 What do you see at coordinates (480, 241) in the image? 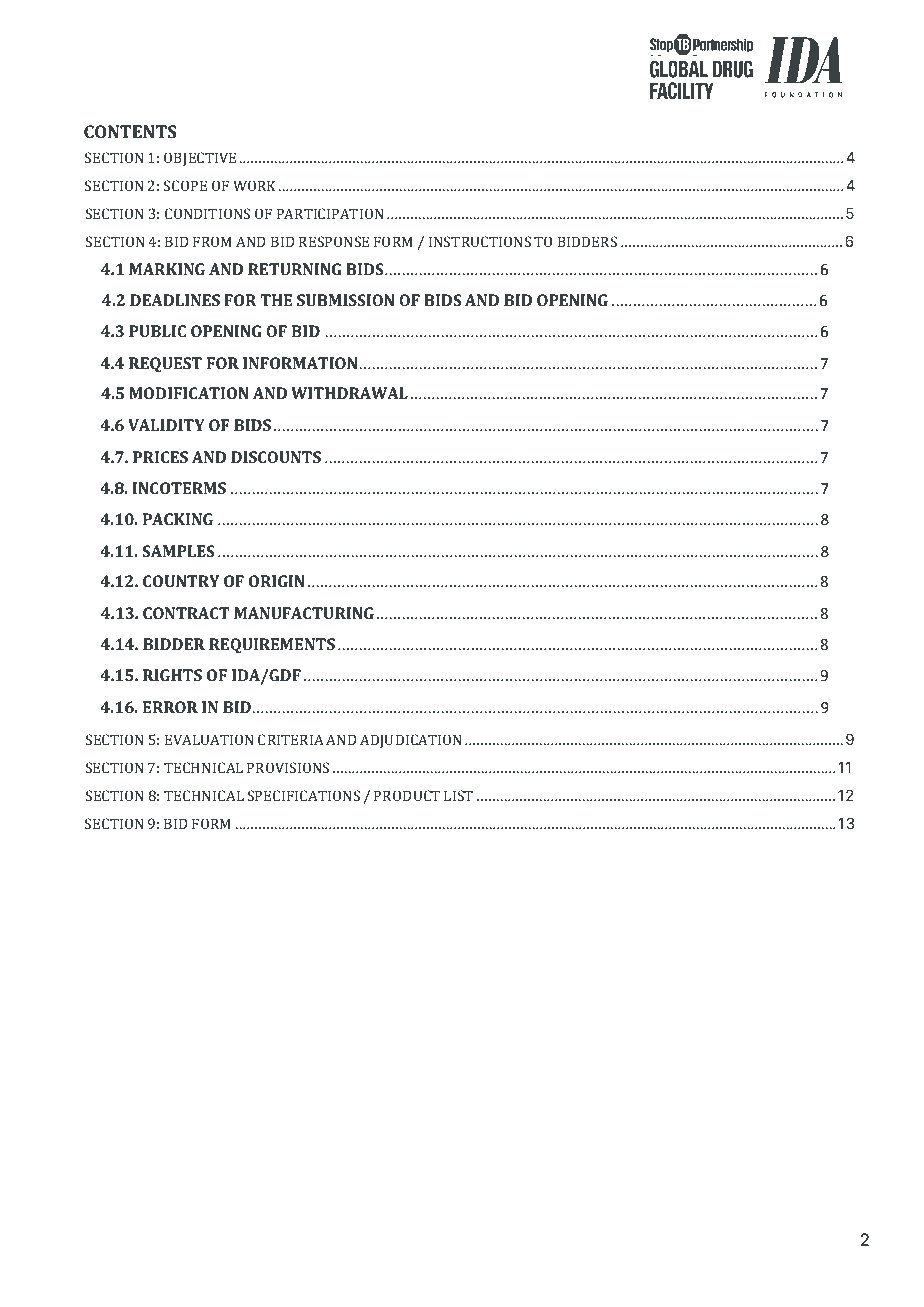
I see `INSTRUCTIONS` at bounding box center [480, 241].
